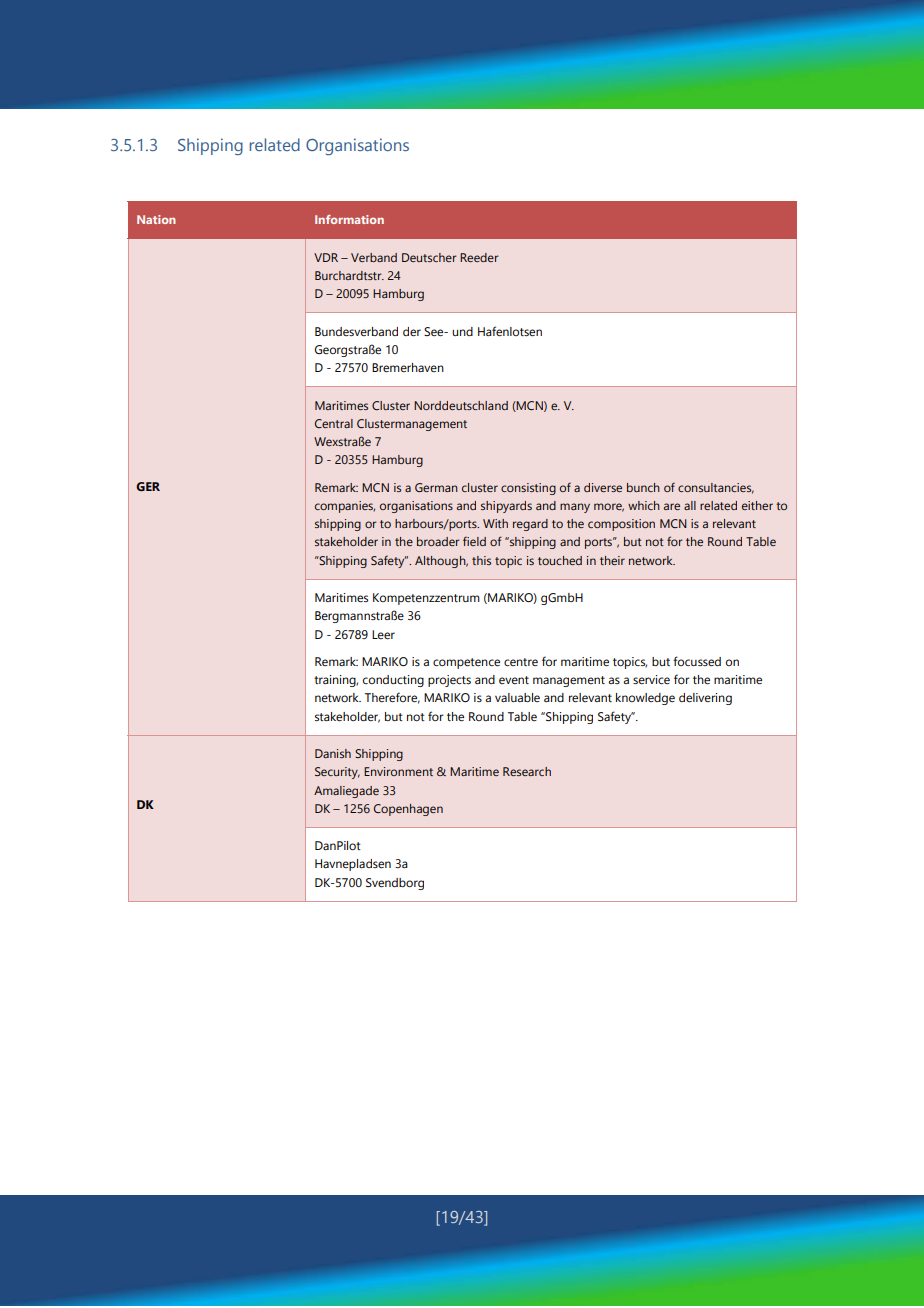 The image size is (924, 1308). I want to click on German, so click(436, 487).
